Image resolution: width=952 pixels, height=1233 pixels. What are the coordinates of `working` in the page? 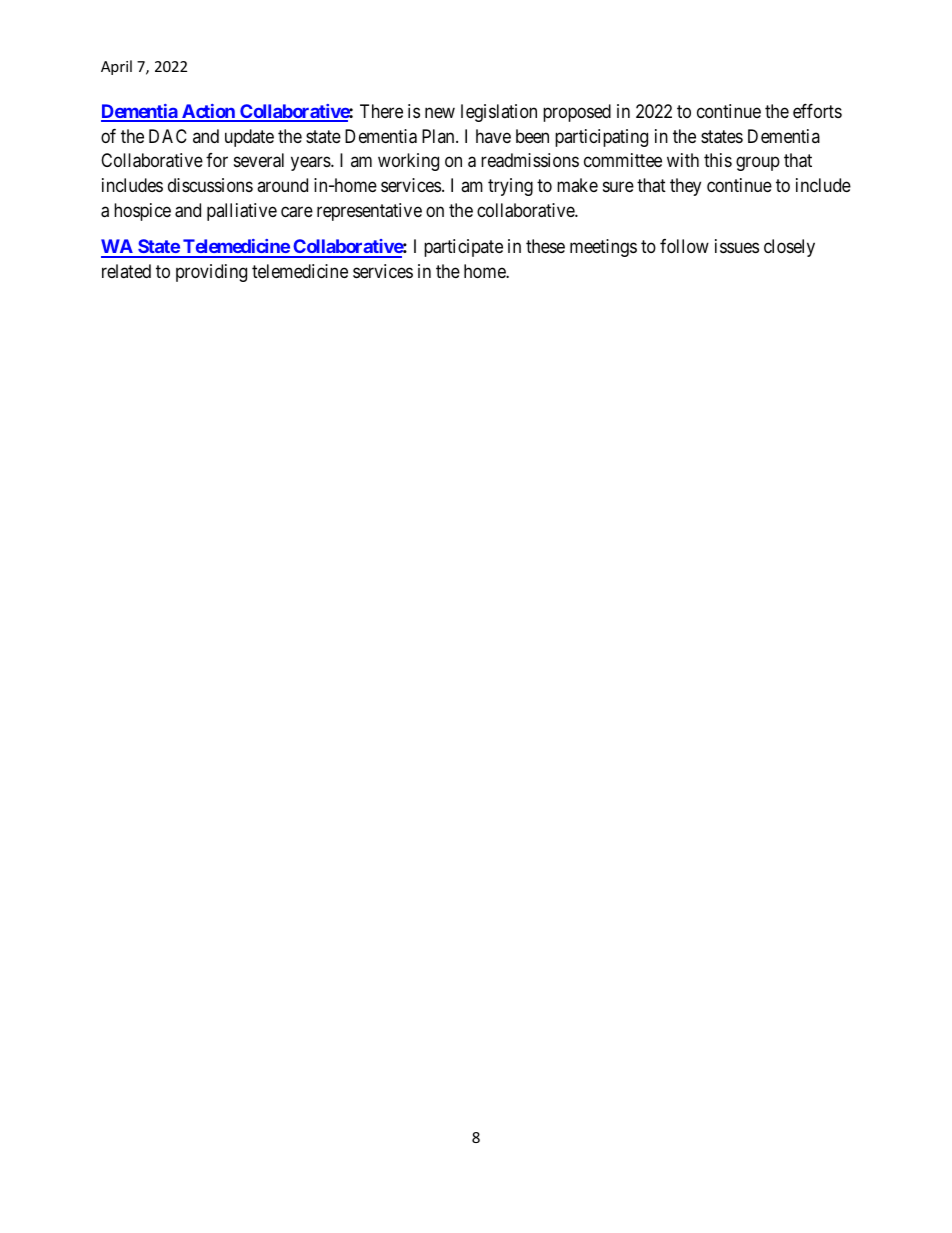 It's located at (408, 162).
